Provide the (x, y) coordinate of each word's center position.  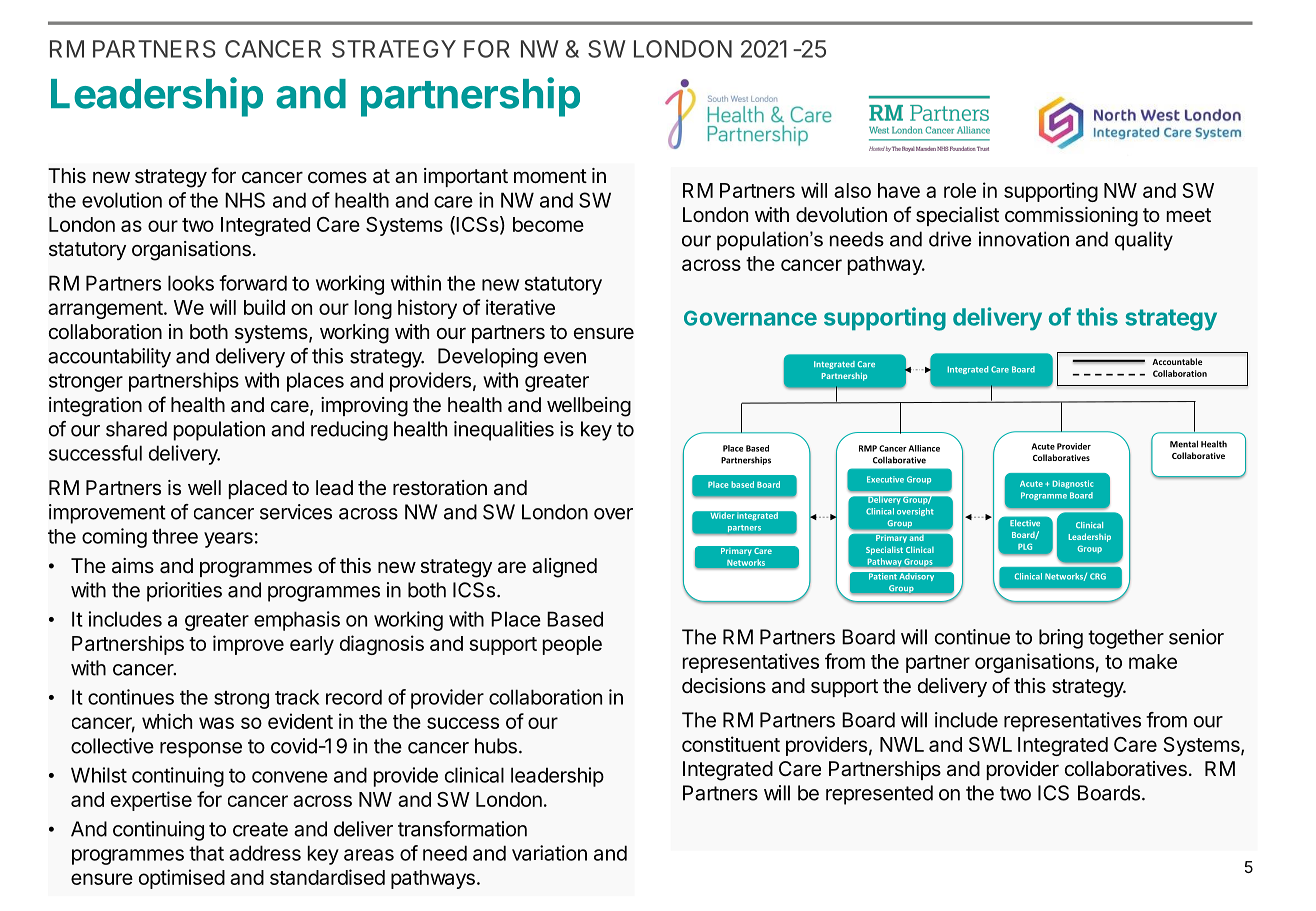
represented (879, 795)
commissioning (1071, 217)
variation (549, 853)
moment (550, 176)
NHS (245, 200)
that (206, 853)
